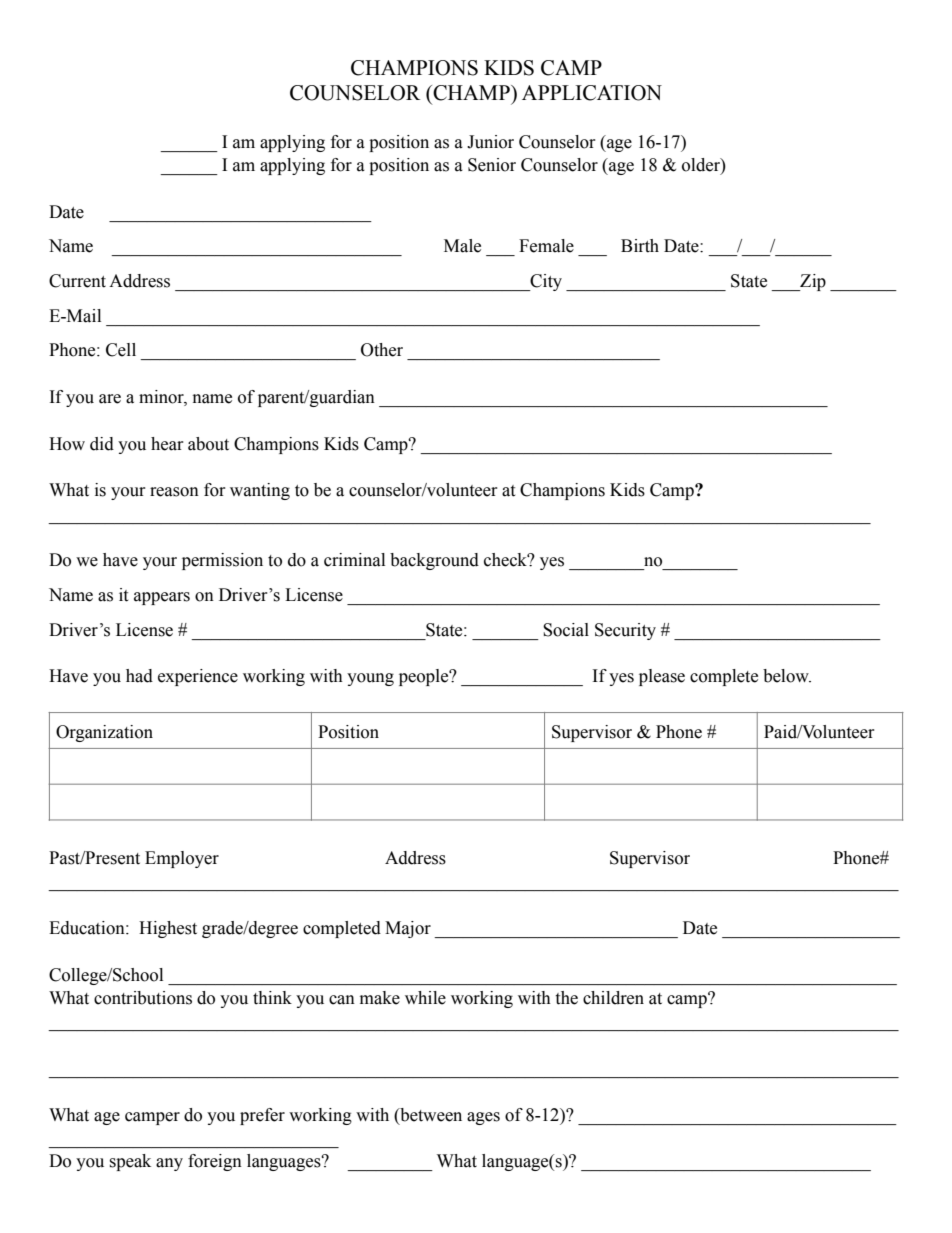  Describe the element at coordinates (77, 281) in the page. I see `Current` at that location.
